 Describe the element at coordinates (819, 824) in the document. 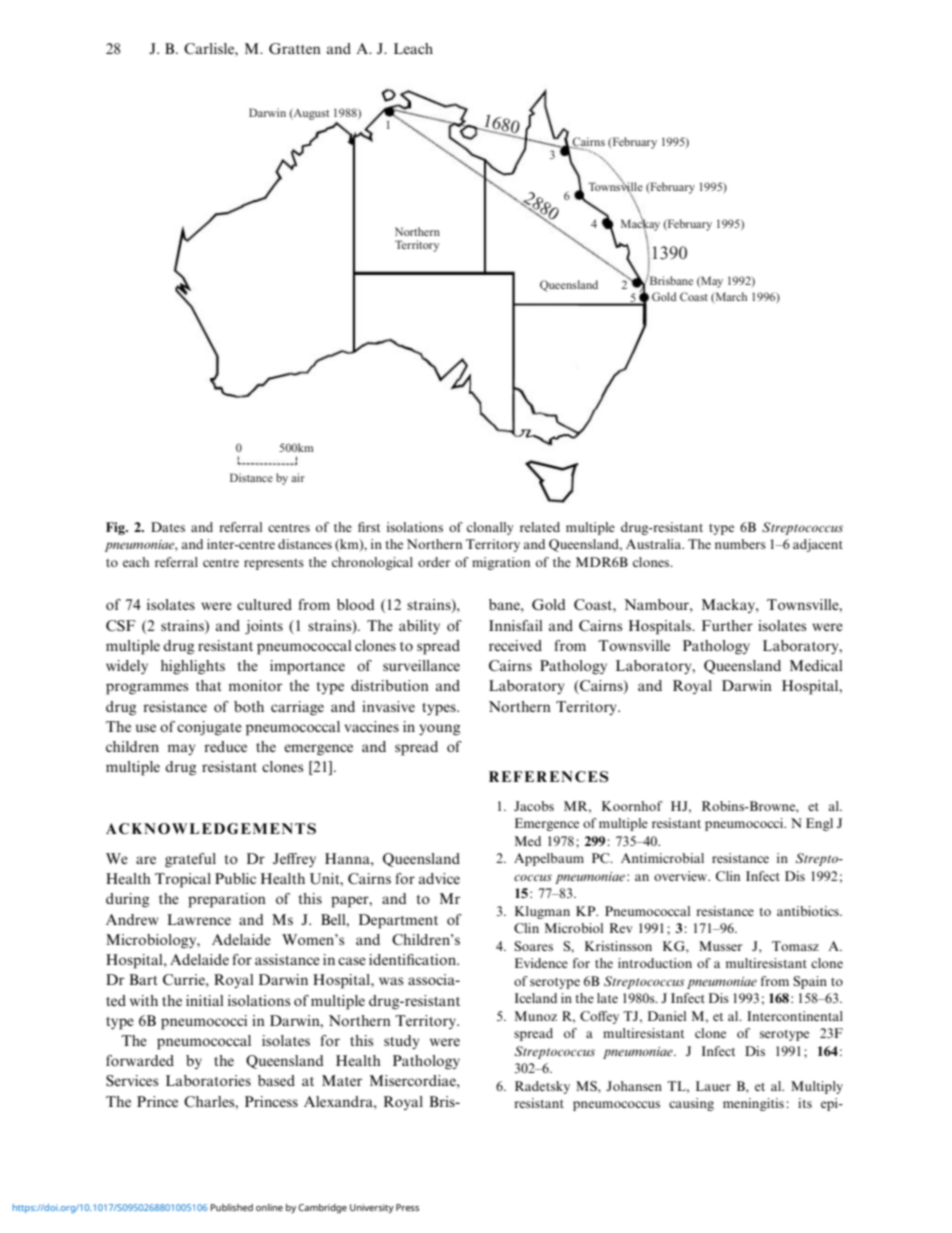

I see `Engl` at that location.
